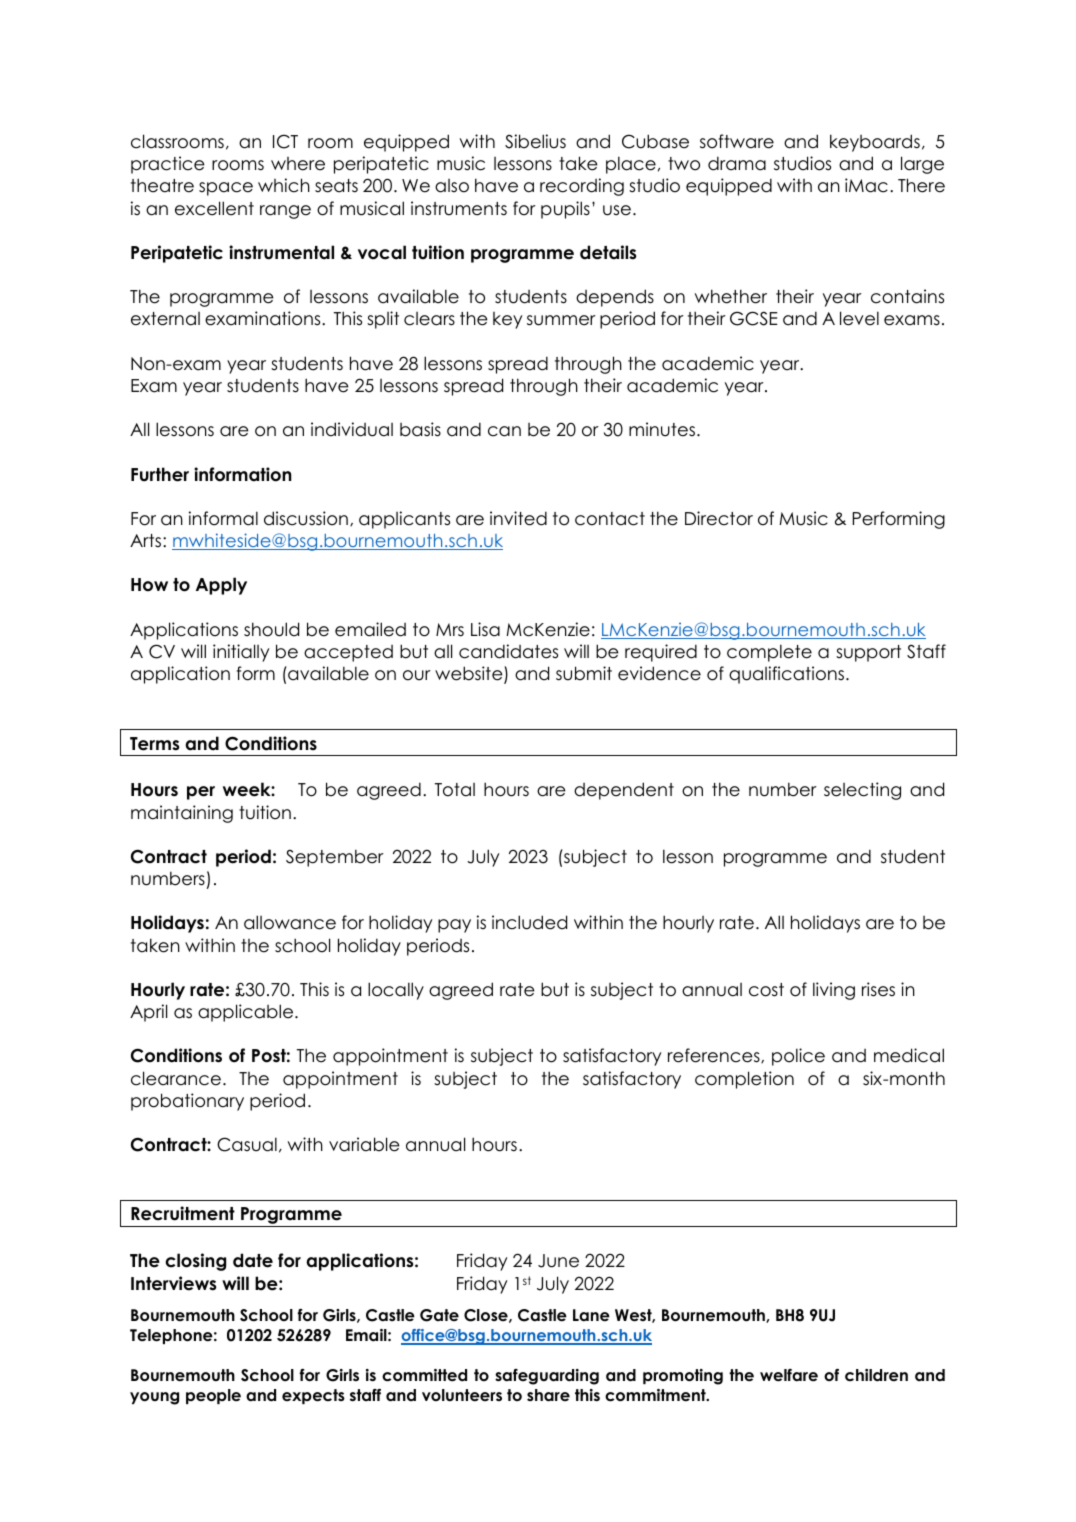 This screenshot has height=1522, width=1076. I want to click on people, so click(213, 1396).
